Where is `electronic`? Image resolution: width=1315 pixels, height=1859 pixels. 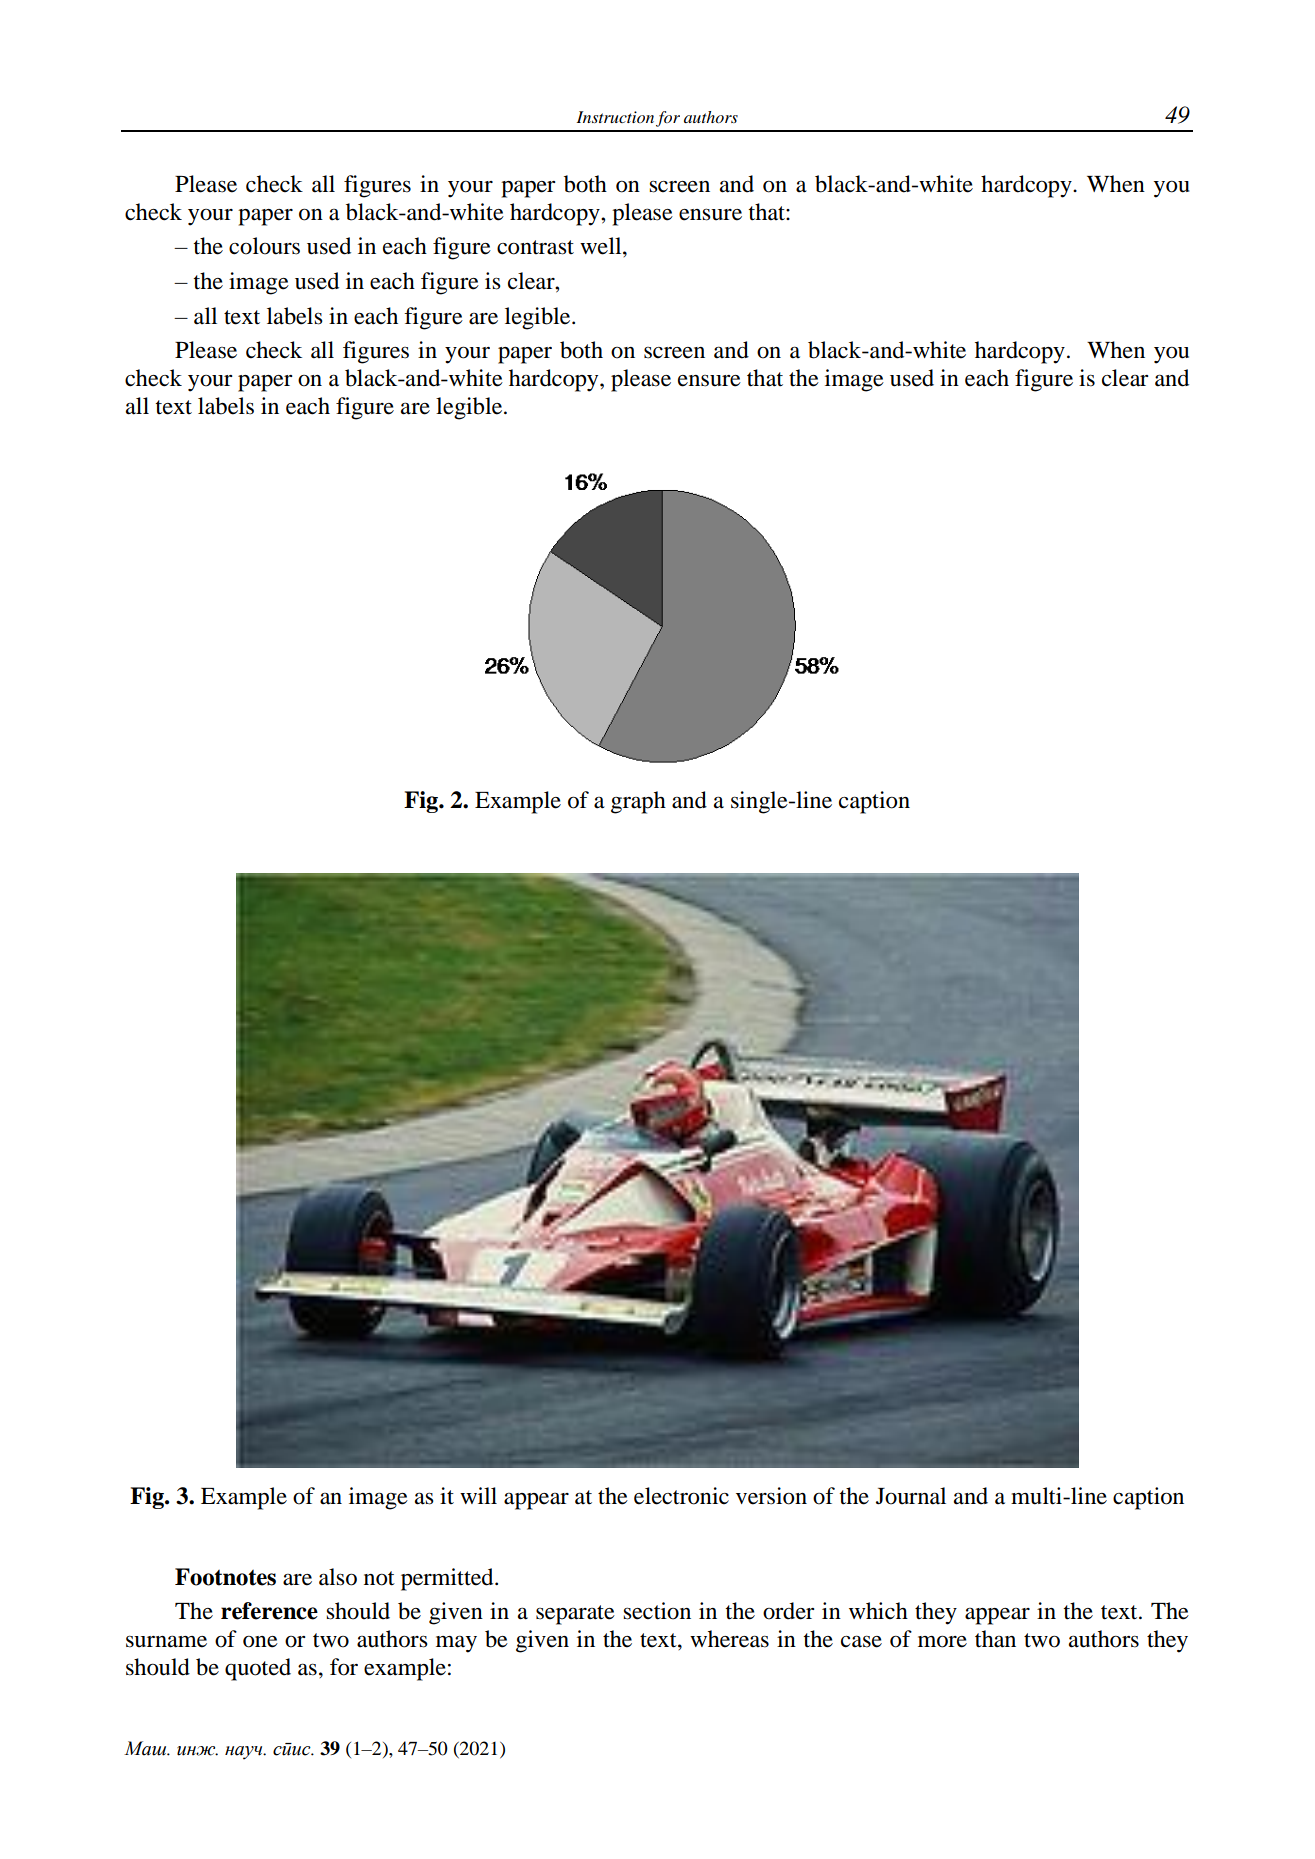 electronic is located at coordinates (681, 1496).
